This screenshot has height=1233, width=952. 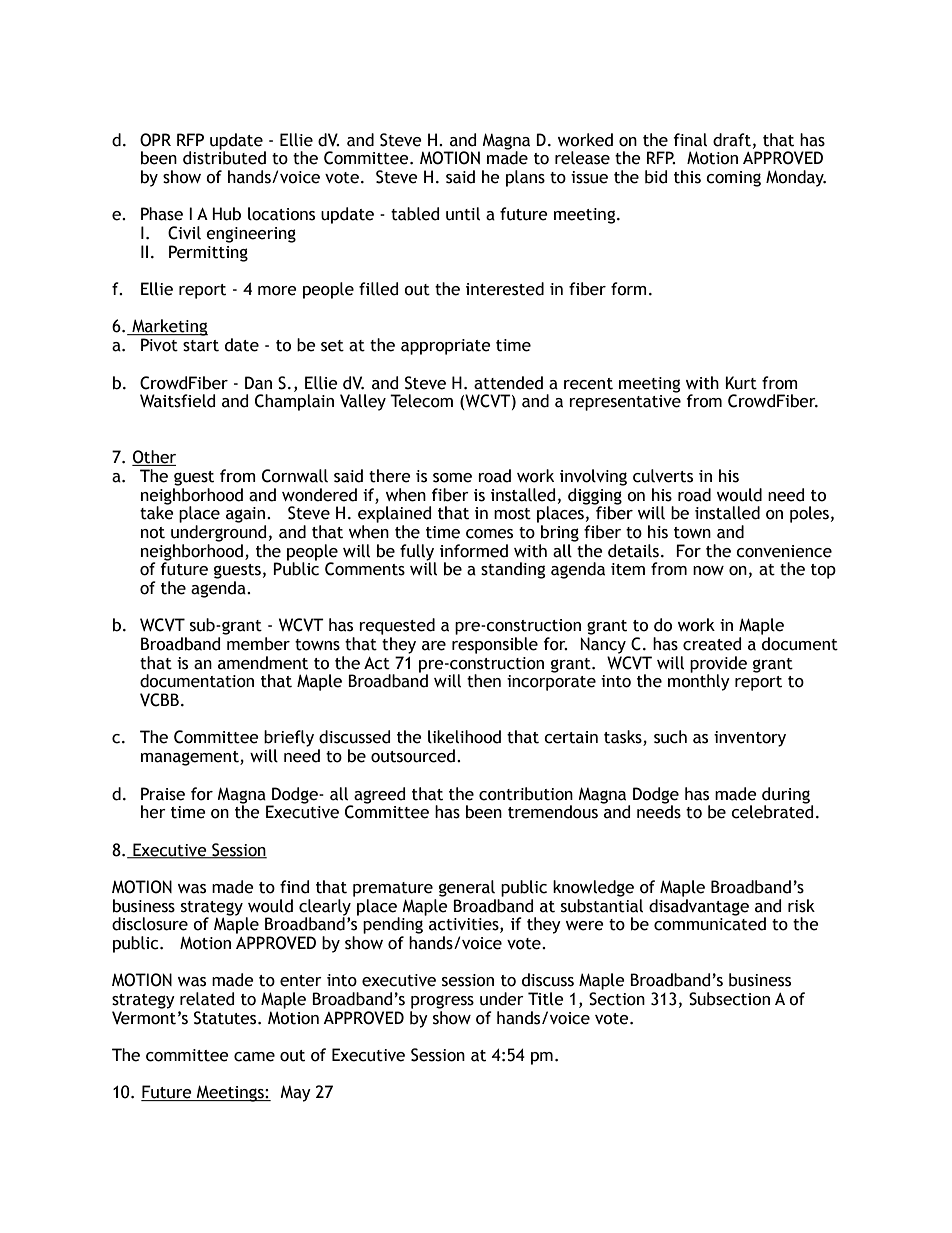 What do you see at coordinates (191, 758) in the screenshot?
I see `management` at bounding box center [191, 758].
